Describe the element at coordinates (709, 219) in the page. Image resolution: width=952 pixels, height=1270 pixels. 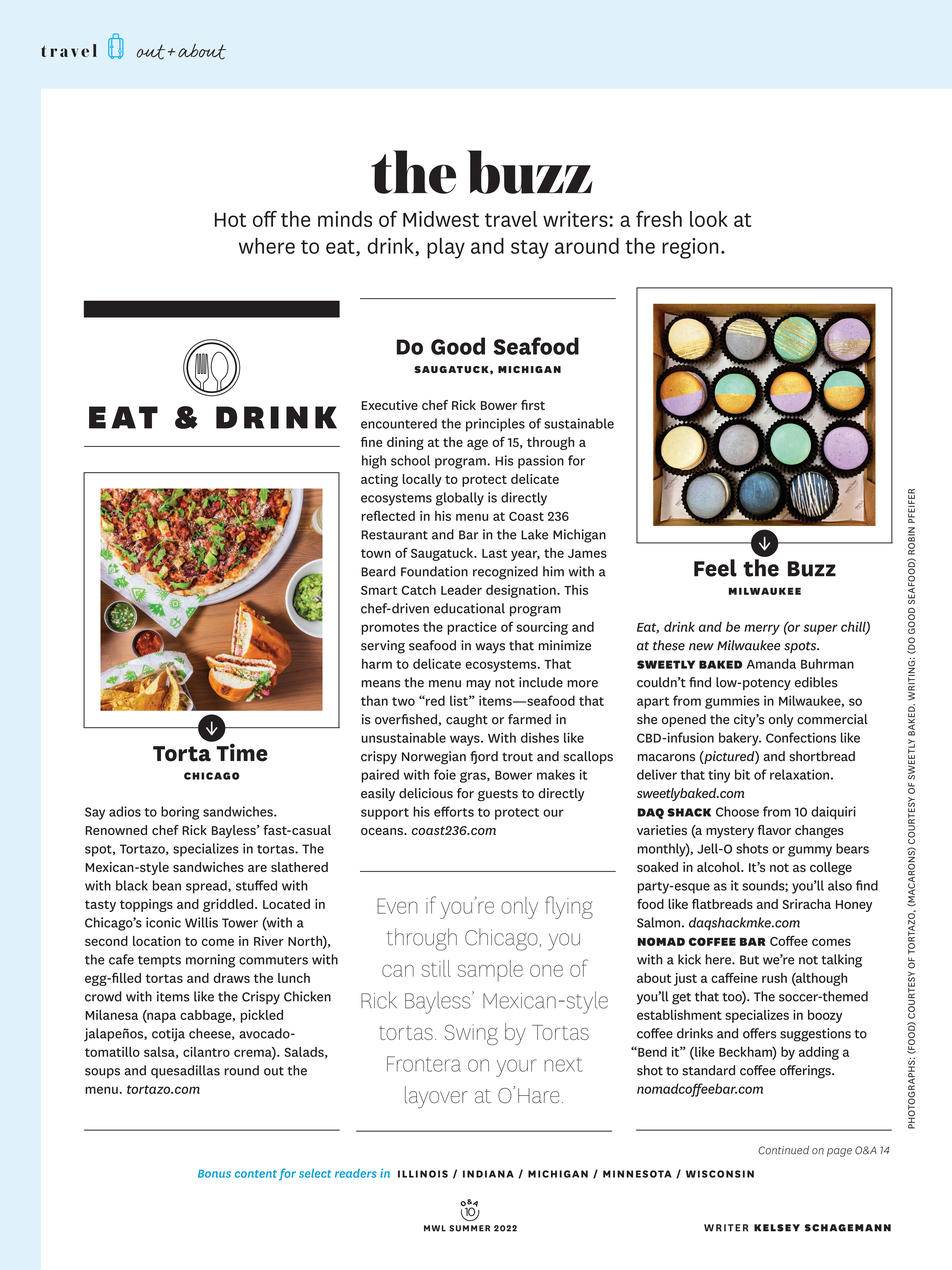
I see `look` at that location.
